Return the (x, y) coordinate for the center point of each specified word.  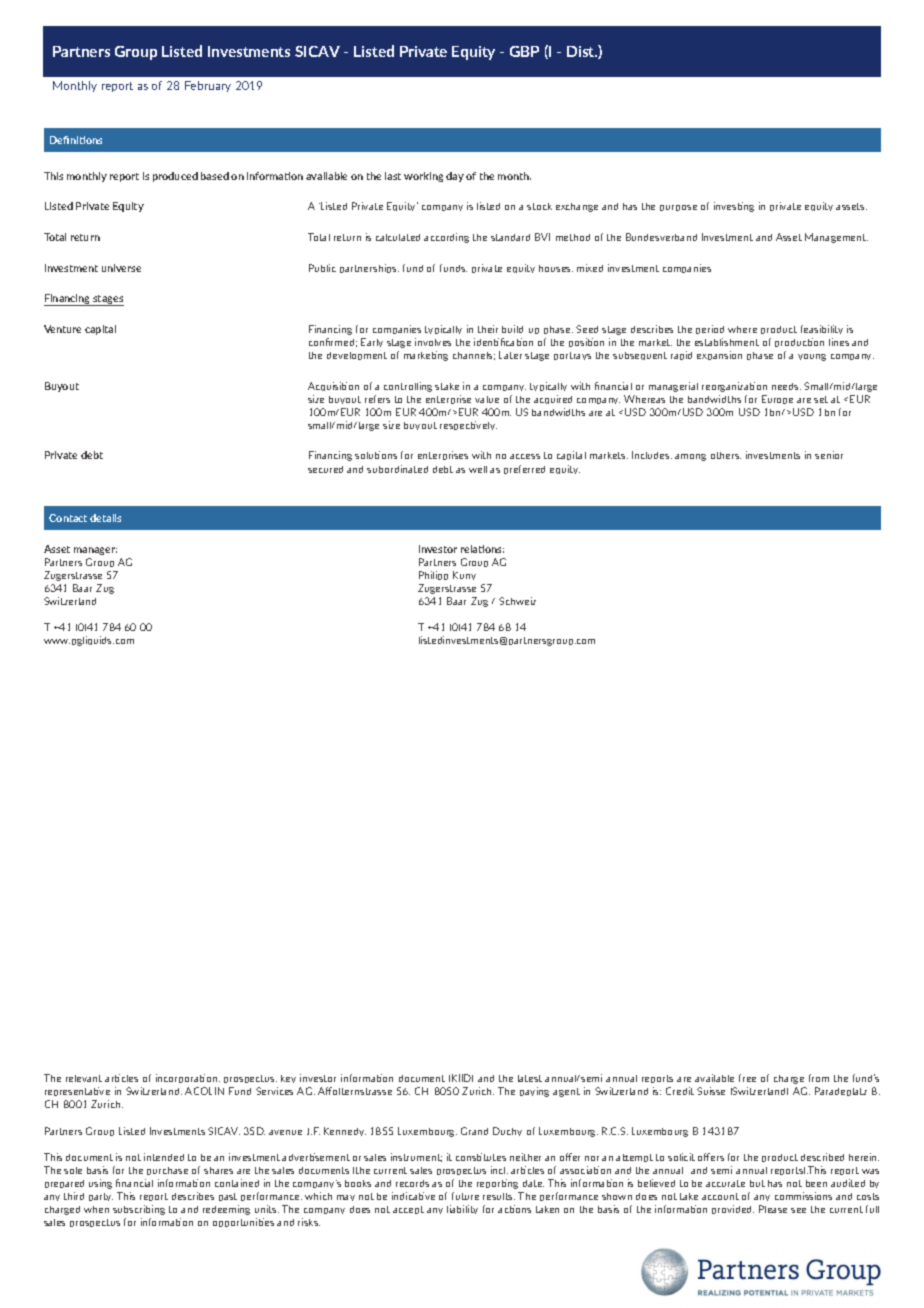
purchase (167, 1171)
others (726, 455)
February (208, 86)
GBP (524, 51)
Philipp (433, 575)
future (465, 1196)
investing (734, 207)
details (105, 518)
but (757, 1183)
